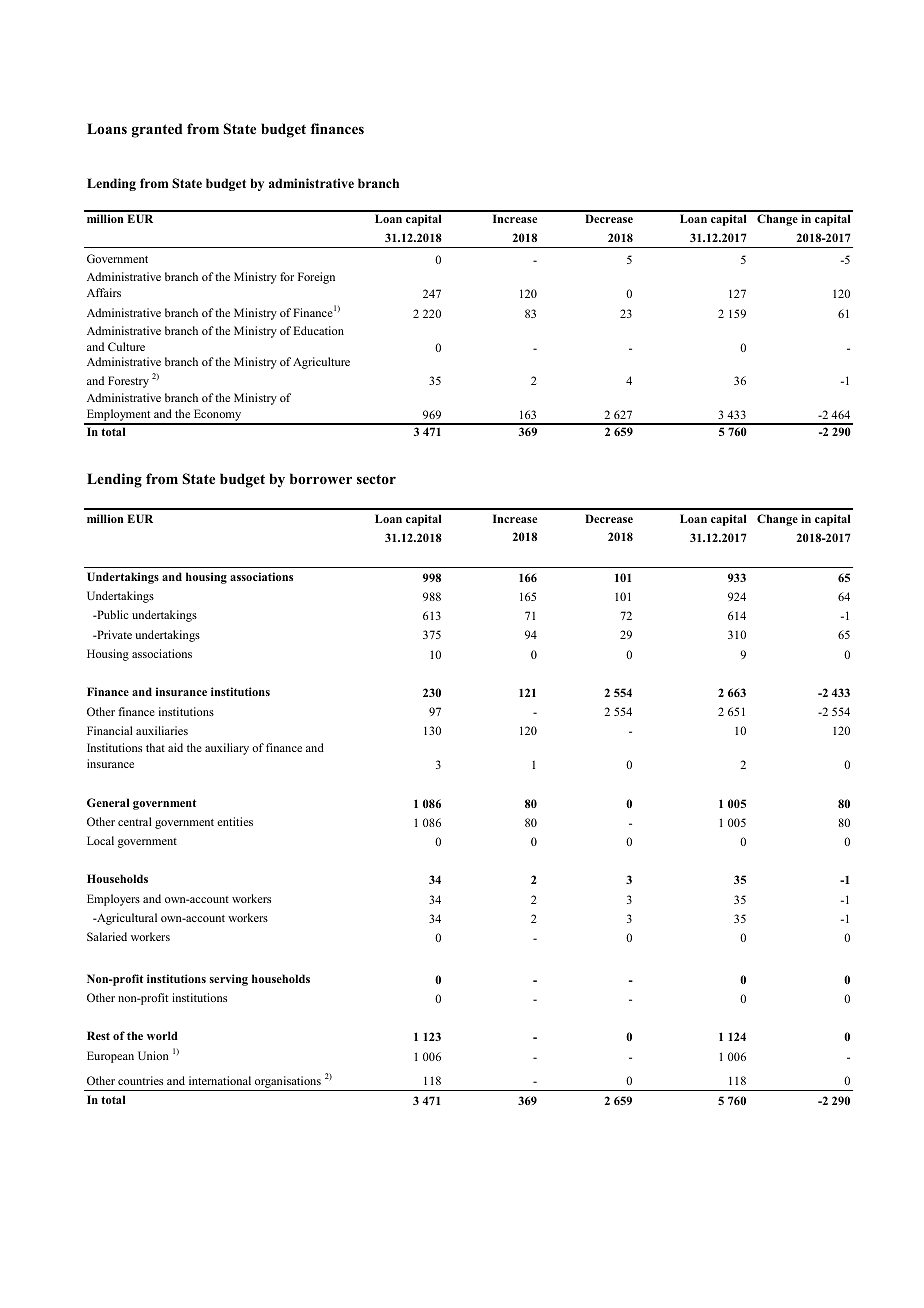 The height and width of the page is (1308, 924). I want to click on Education, so click(318, 330).
